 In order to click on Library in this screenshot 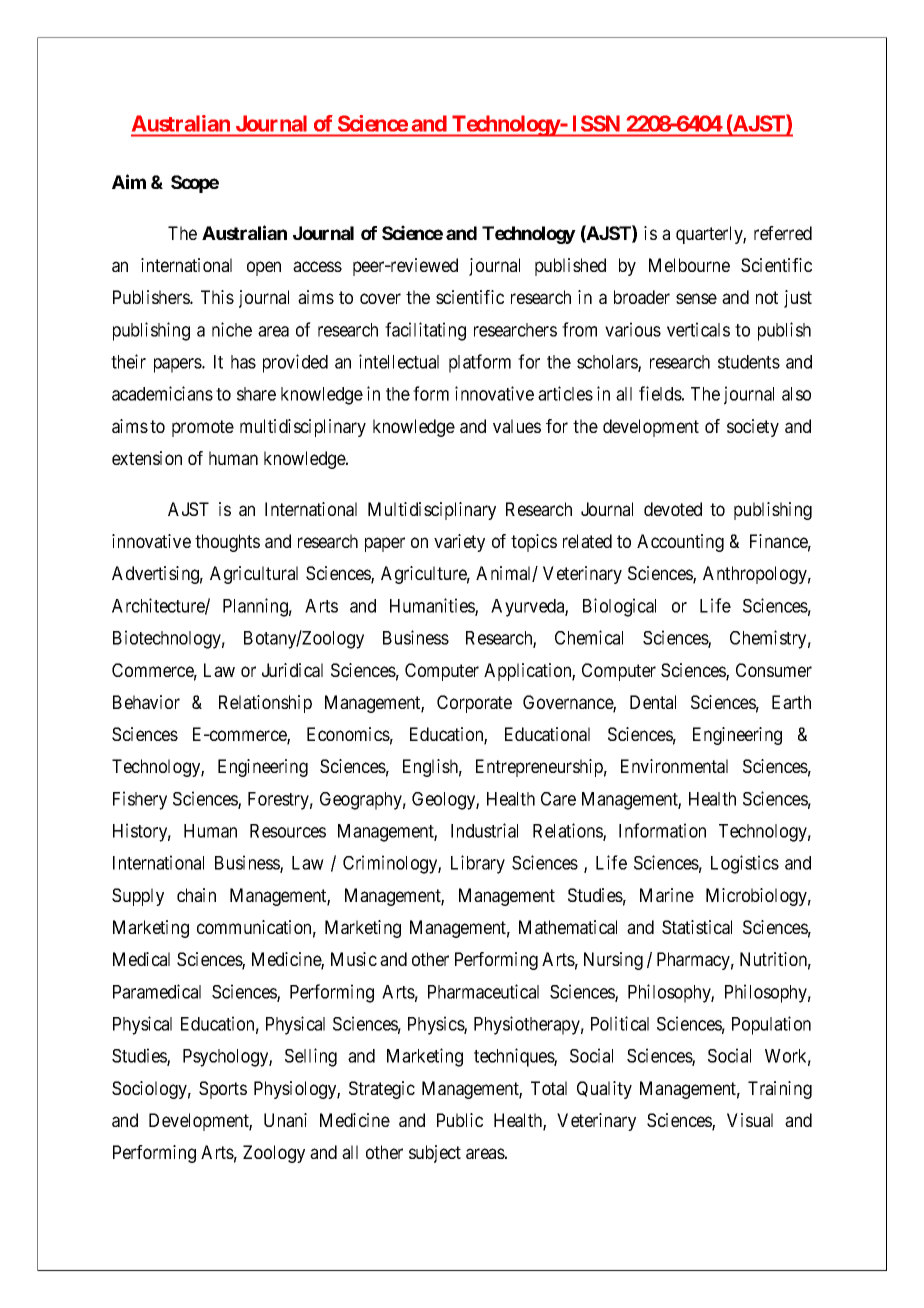, I will do `click(478, 864)`.
